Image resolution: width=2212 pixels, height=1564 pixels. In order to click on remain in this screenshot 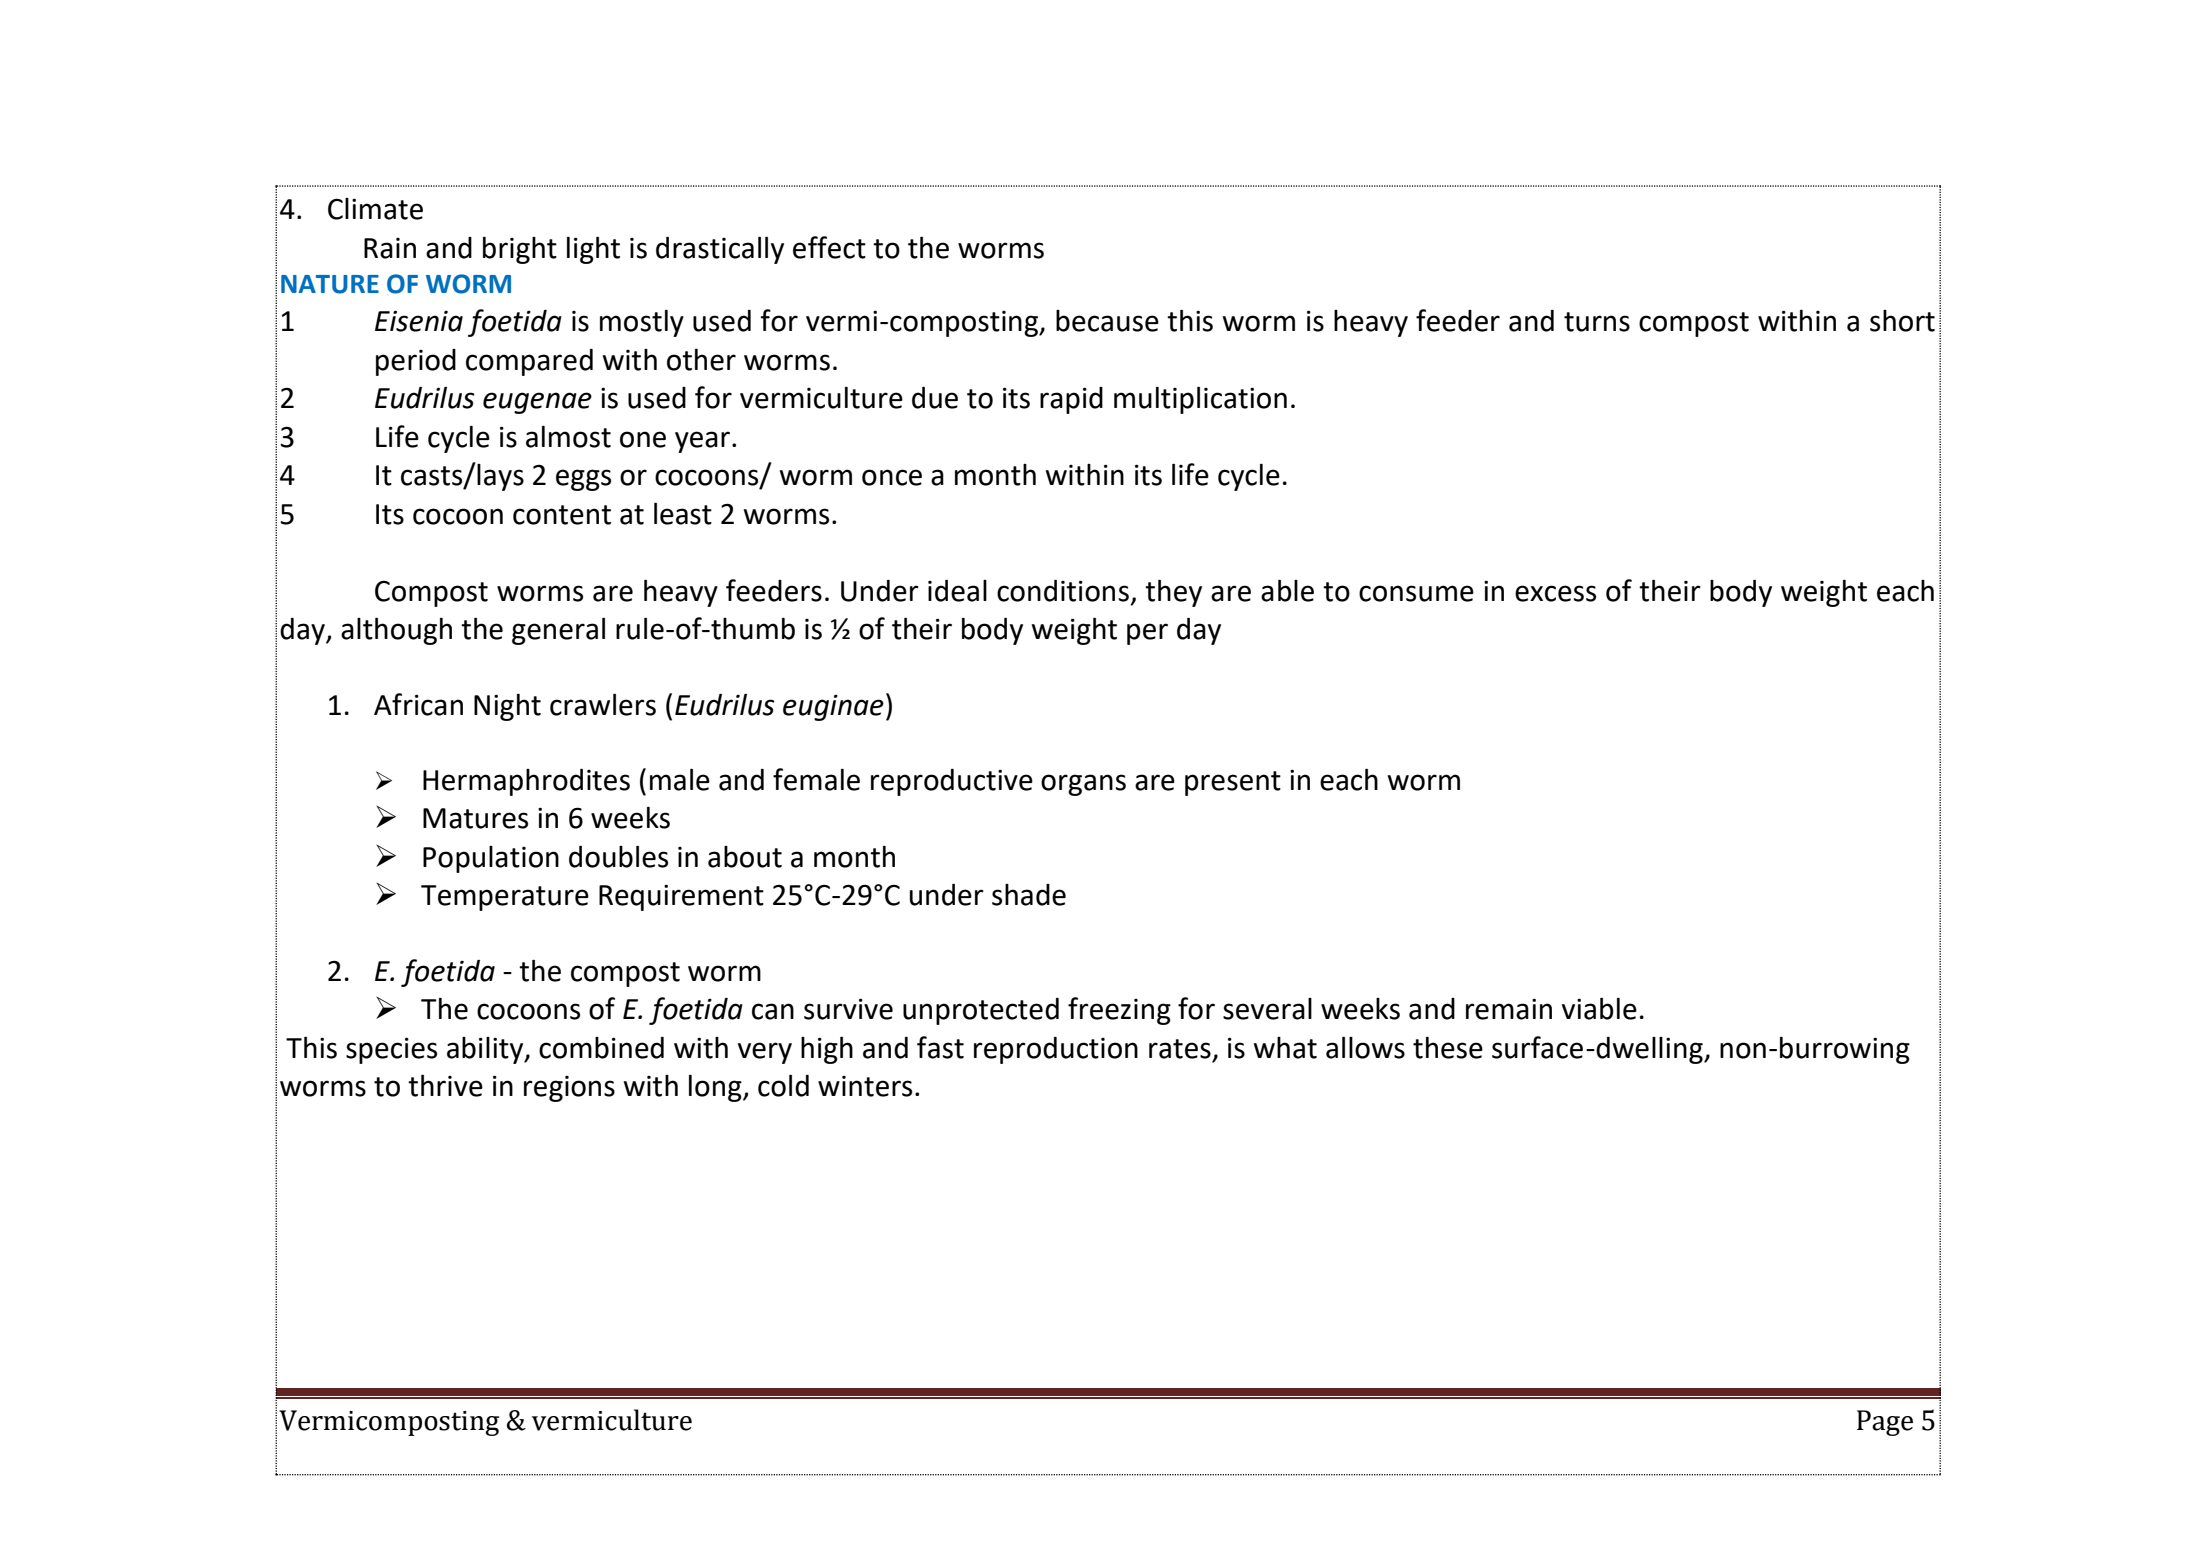, I will do `click(1509, 1009)`.
